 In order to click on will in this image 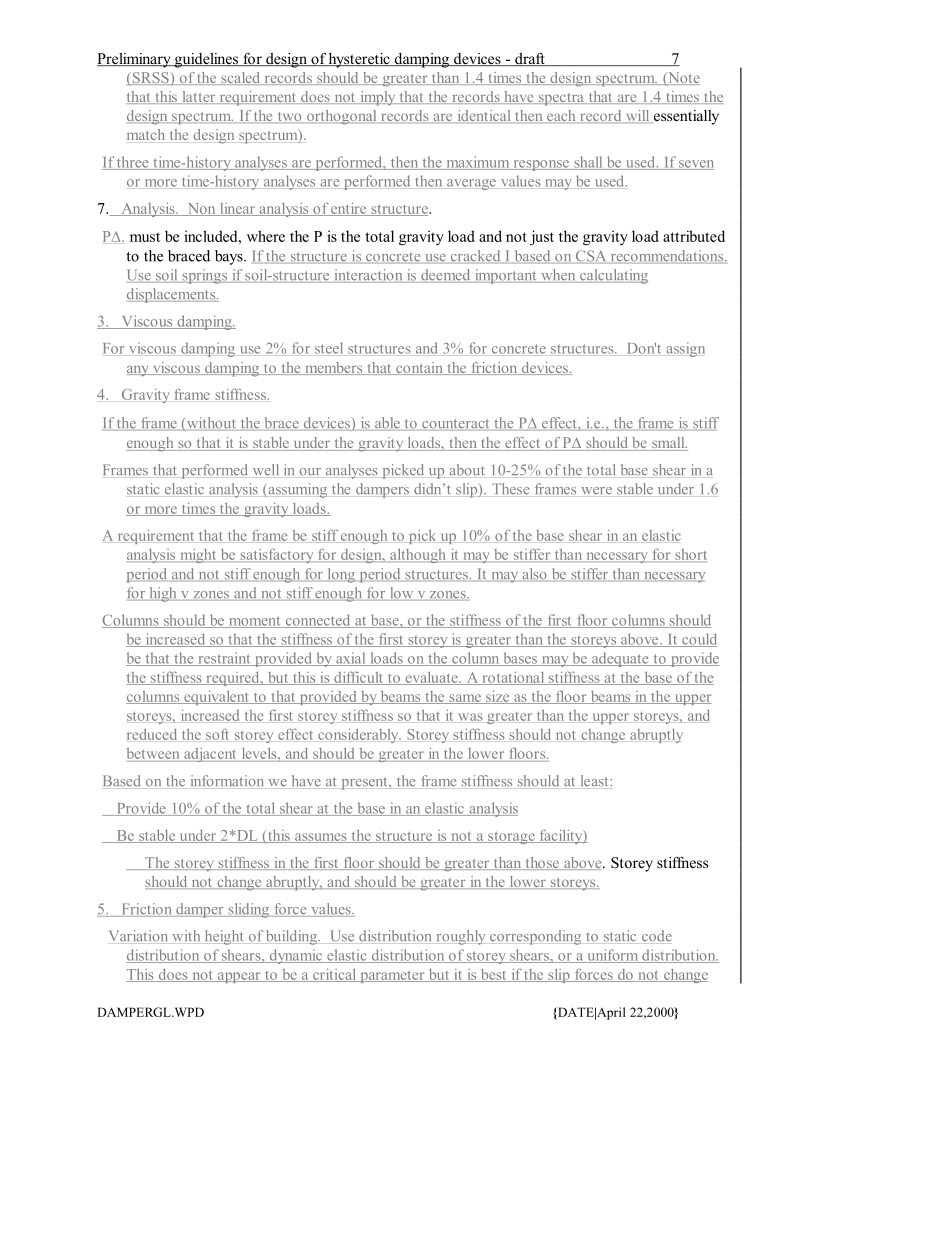, I will do `click(637, 116)`.
